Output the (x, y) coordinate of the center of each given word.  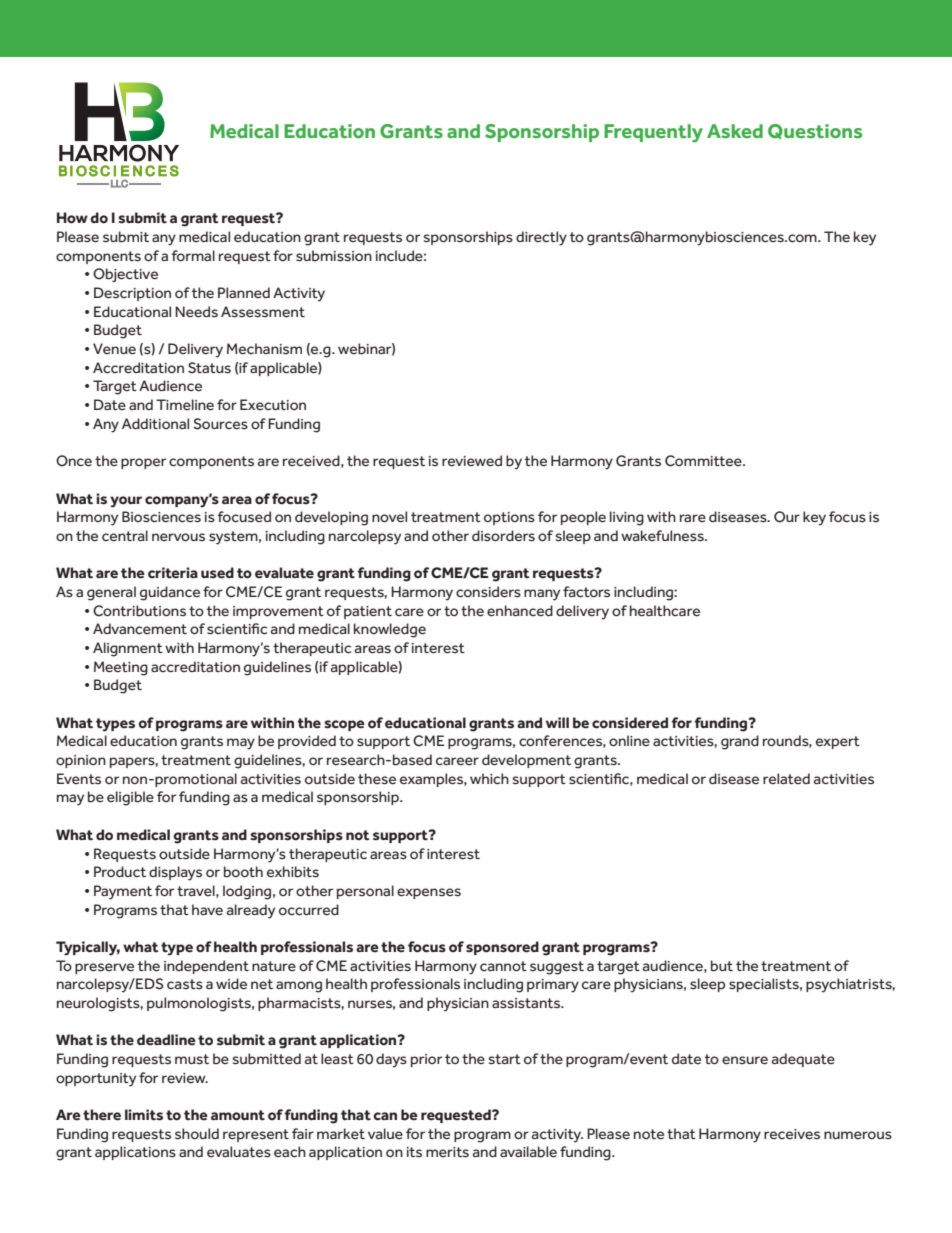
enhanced (520, 611)
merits (447, 1152)
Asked (735, 131)
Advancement (140, 629)
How (72, 218)
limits (144, 1115)
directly (541, 238)
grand (740, 742)
